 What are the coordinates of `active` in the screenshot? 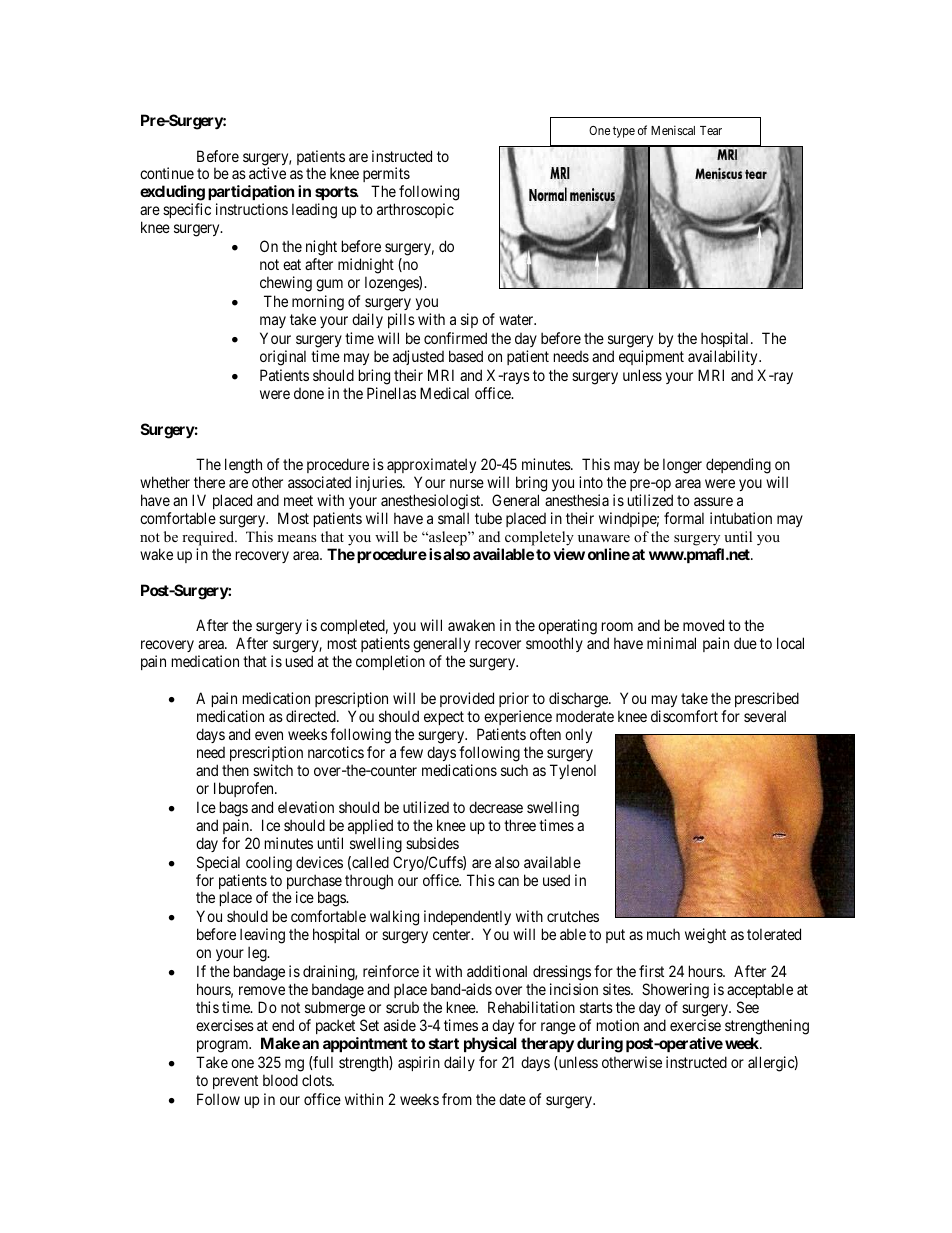 It's located at (267, 173).
